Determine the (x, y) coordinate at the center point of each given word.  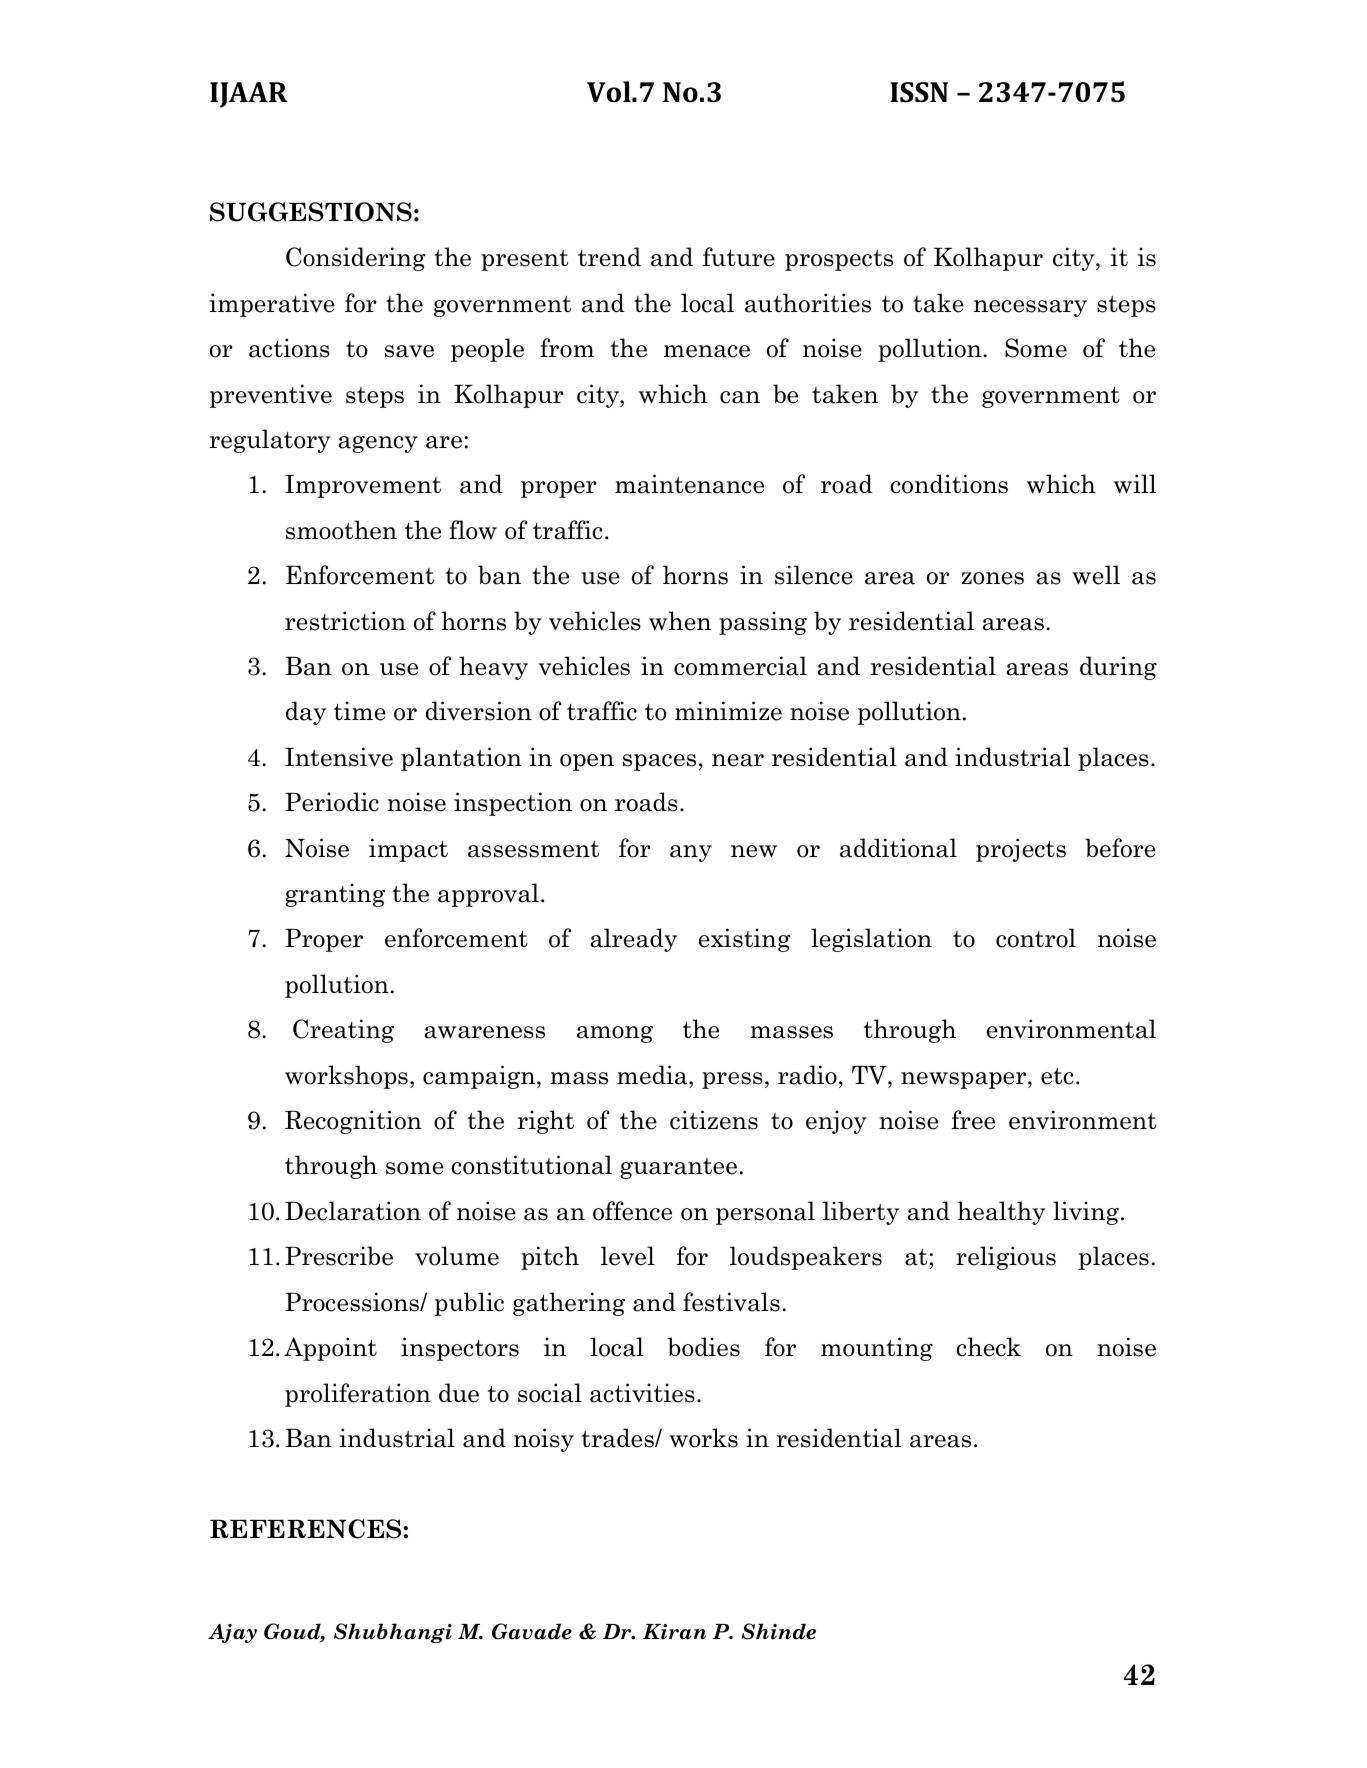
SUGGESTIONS (311, 212)
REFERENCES (305, 1529)
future (739, 257)
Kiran (674, 1632)
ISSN (919, 92)
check (988, 1347)
